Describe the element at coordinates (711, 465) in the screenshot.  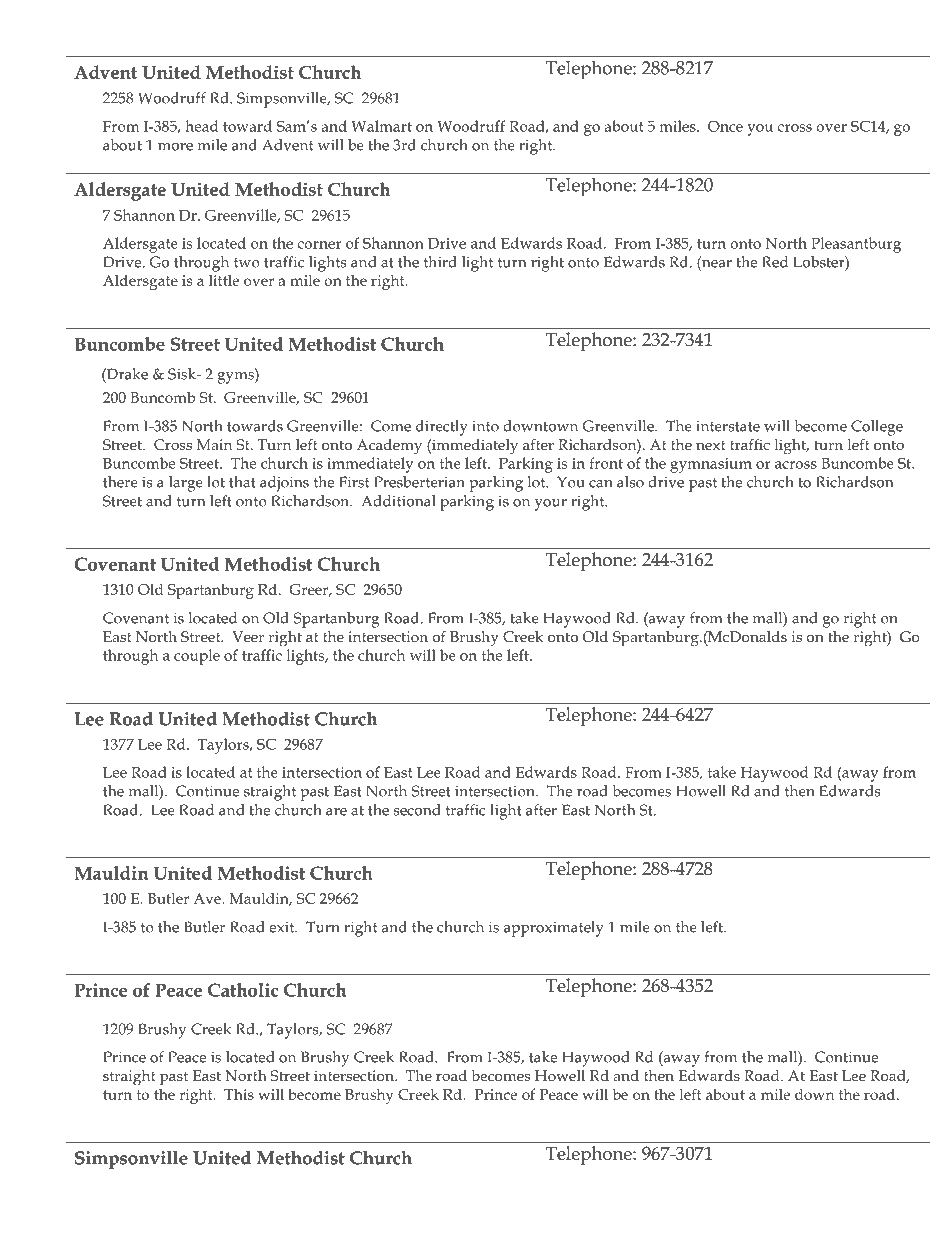
I see `gymnasium` at that location.
